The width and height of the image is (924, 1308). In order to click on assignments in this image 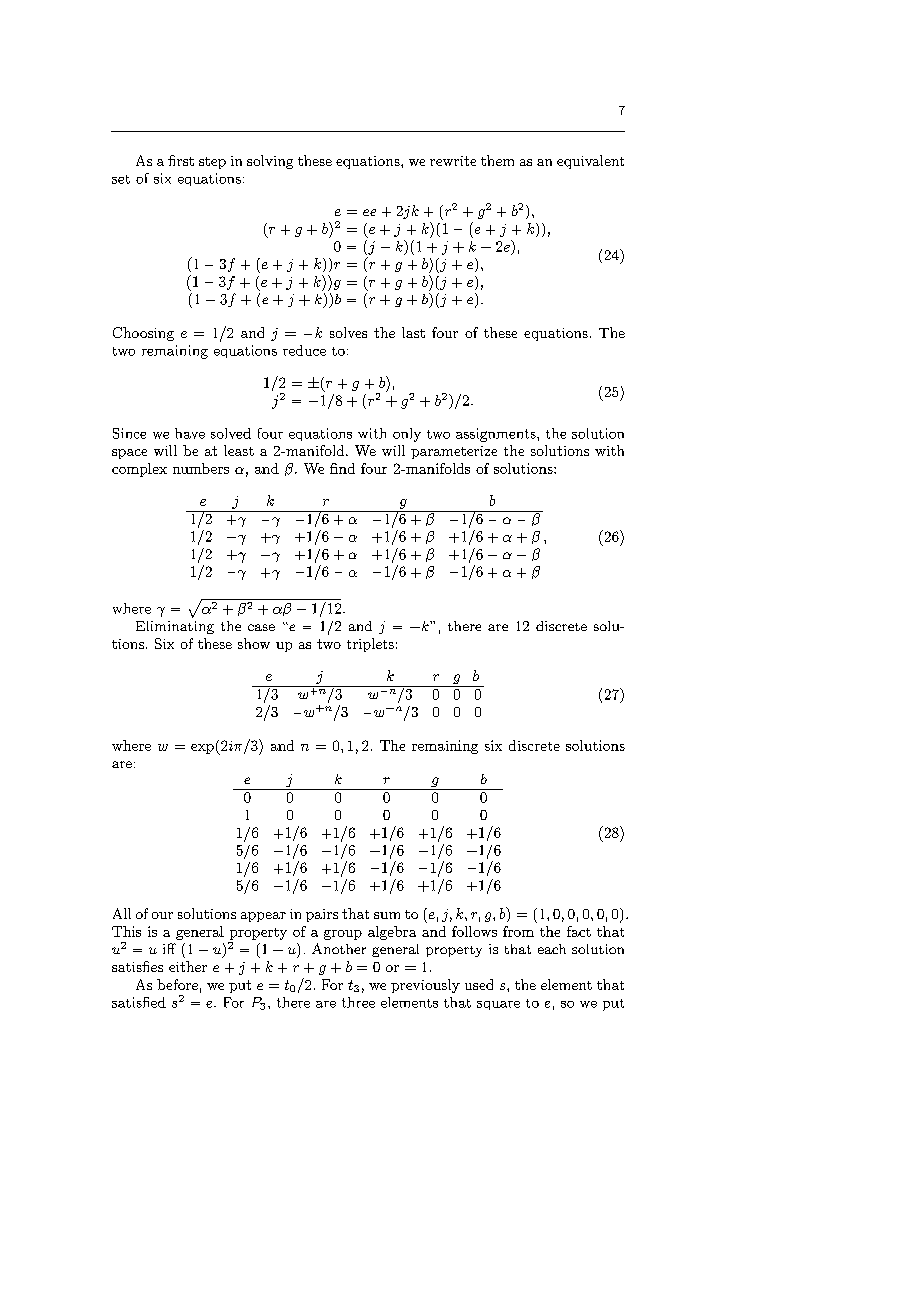, I will do `click(497, 435)`.
